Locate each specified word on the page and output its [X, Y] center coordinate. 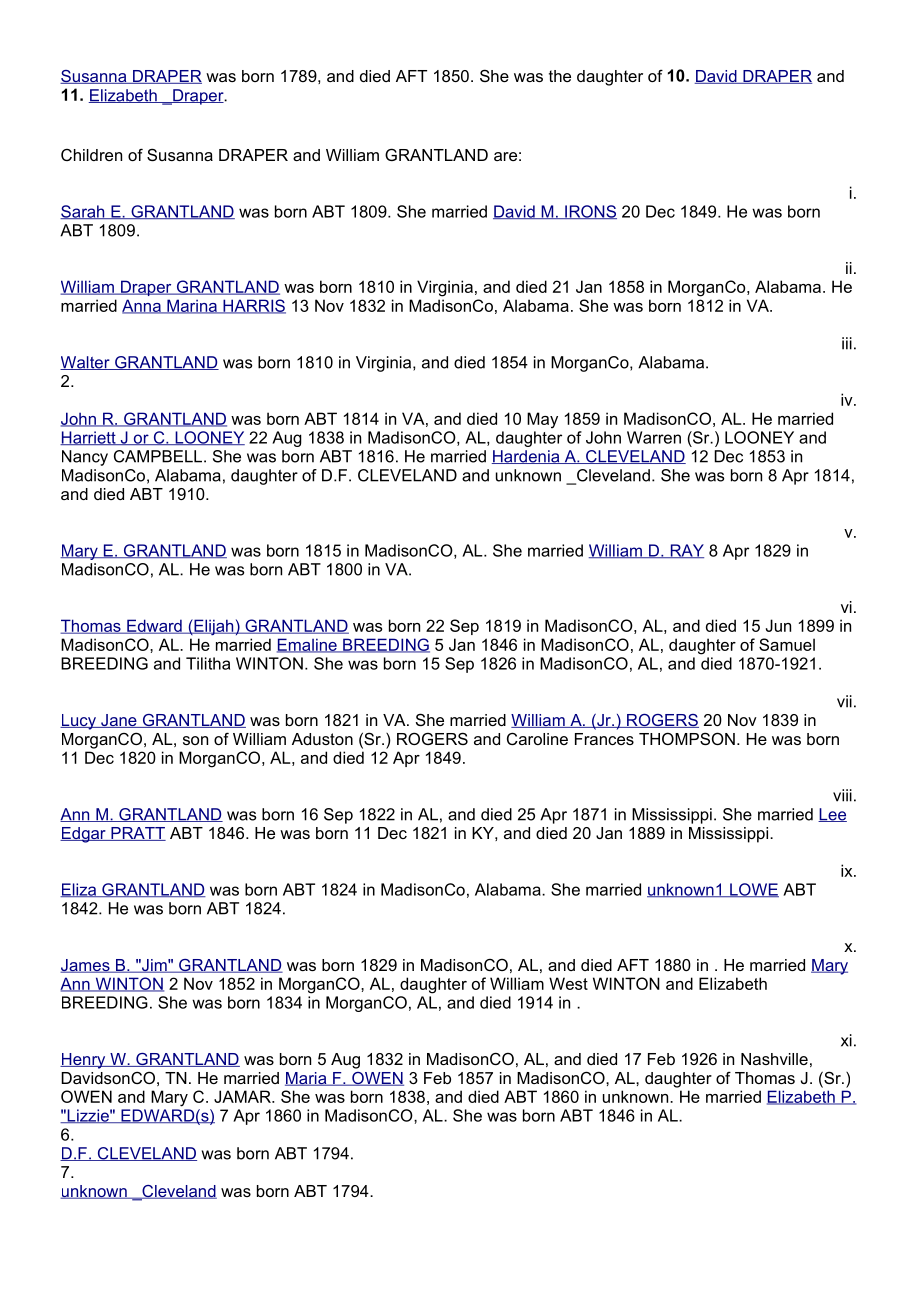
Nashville [774, 1059]
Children [91, 155]
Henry [84, 1061]
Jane [119, 721]
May [542, 420]
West [568, 983]
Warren [654, 437]
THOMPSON [687, 738]
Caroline [537, 738]
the [560, 76]
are [505, 156]
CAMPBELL [159, 456]
